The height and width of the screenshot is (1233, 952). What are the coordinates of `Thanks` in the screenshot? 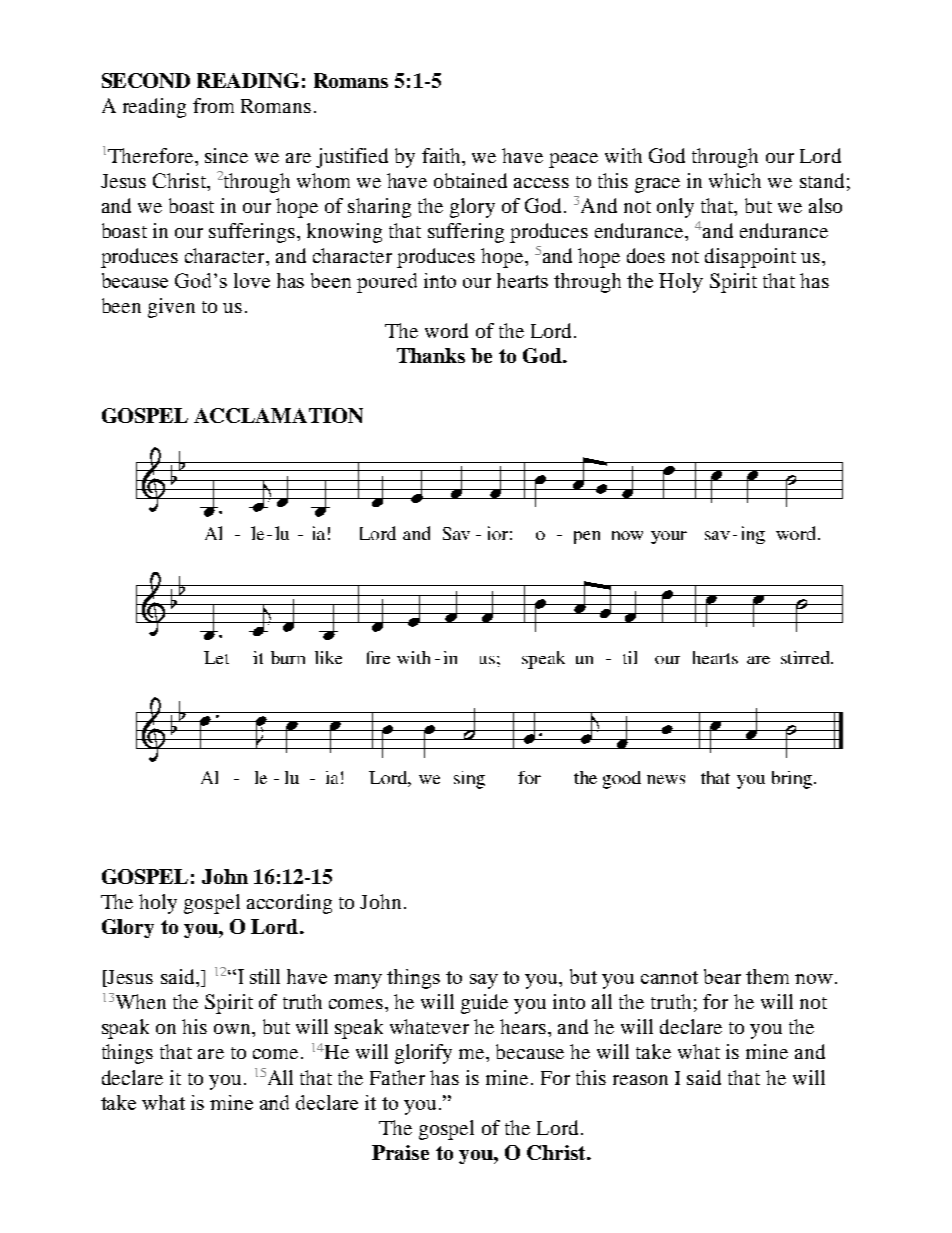 It's located at (431, 355).
